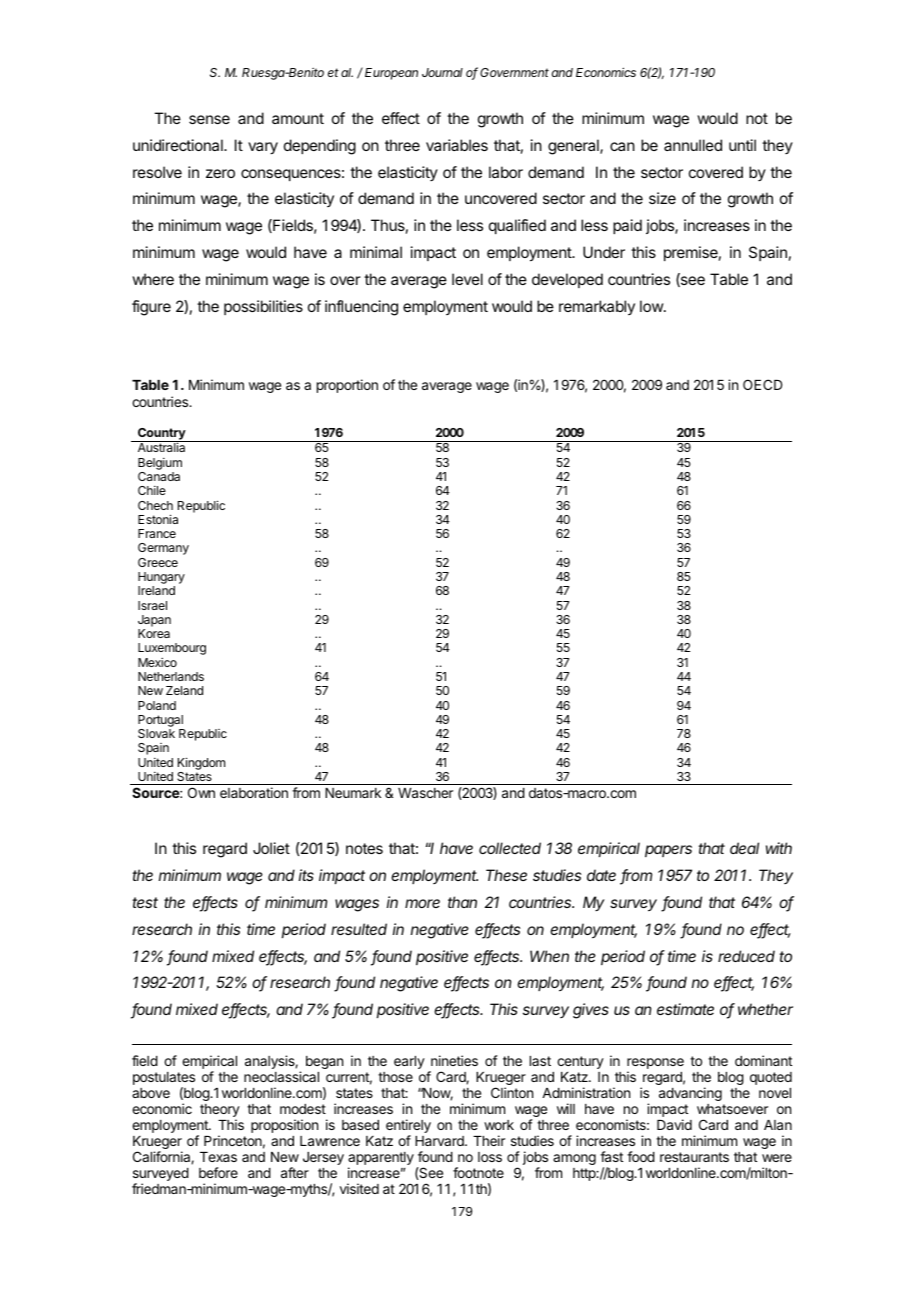  Describe the element at coordinates (510, 848) in the page. I see `collected` at that location.
